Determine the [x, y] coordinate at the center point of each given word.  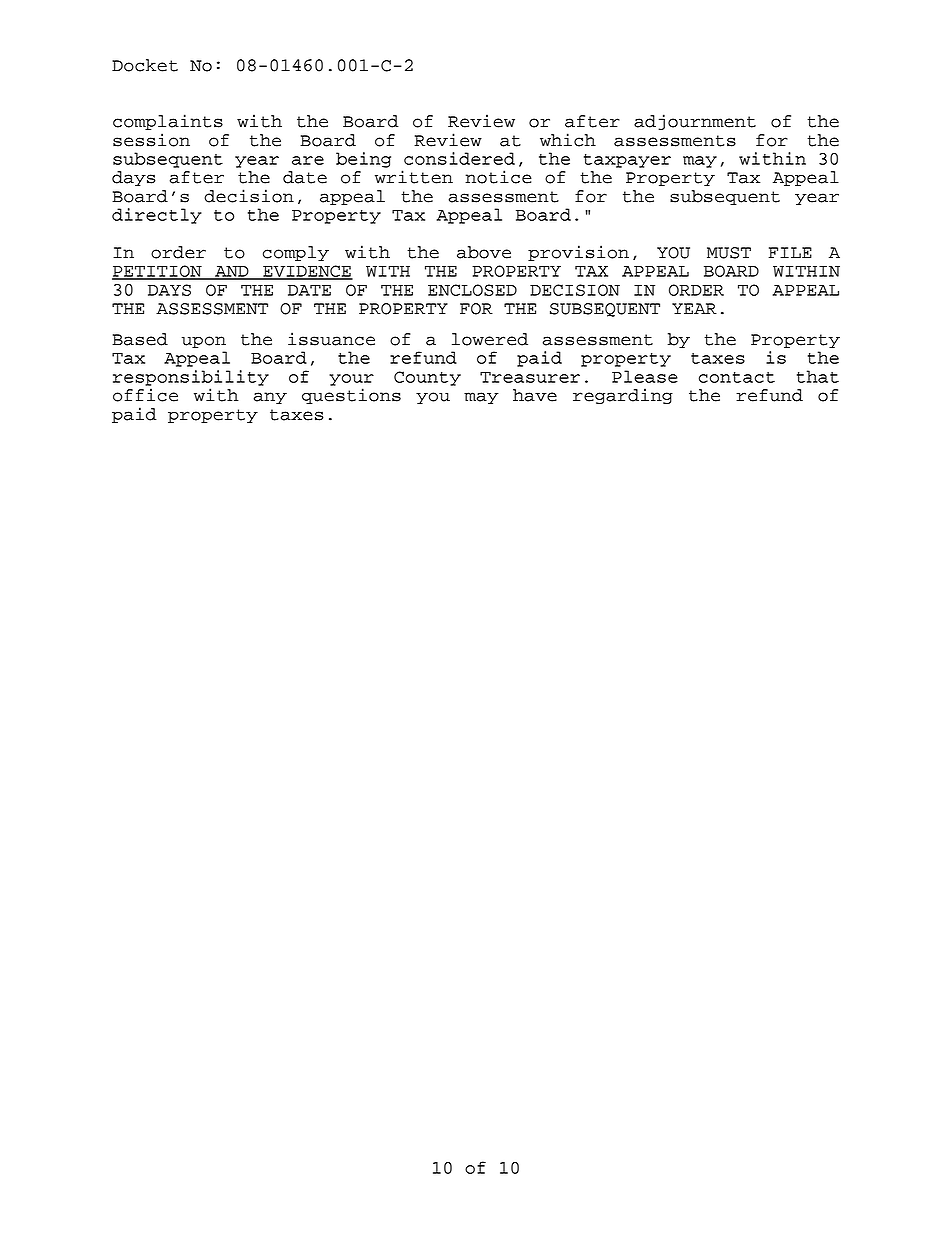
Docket [145, 65]
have [535, 395]
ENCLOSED [472, 290]
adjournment [695, 122]
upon [204, 342]
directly [157, 216]
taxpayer [627, 161]
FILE [790, 252]
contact [737, 377]
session [151, 140]
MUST [729, 253]
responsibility [191, 378]
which [568, 140]
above [484, 252]
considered [459, 158]
